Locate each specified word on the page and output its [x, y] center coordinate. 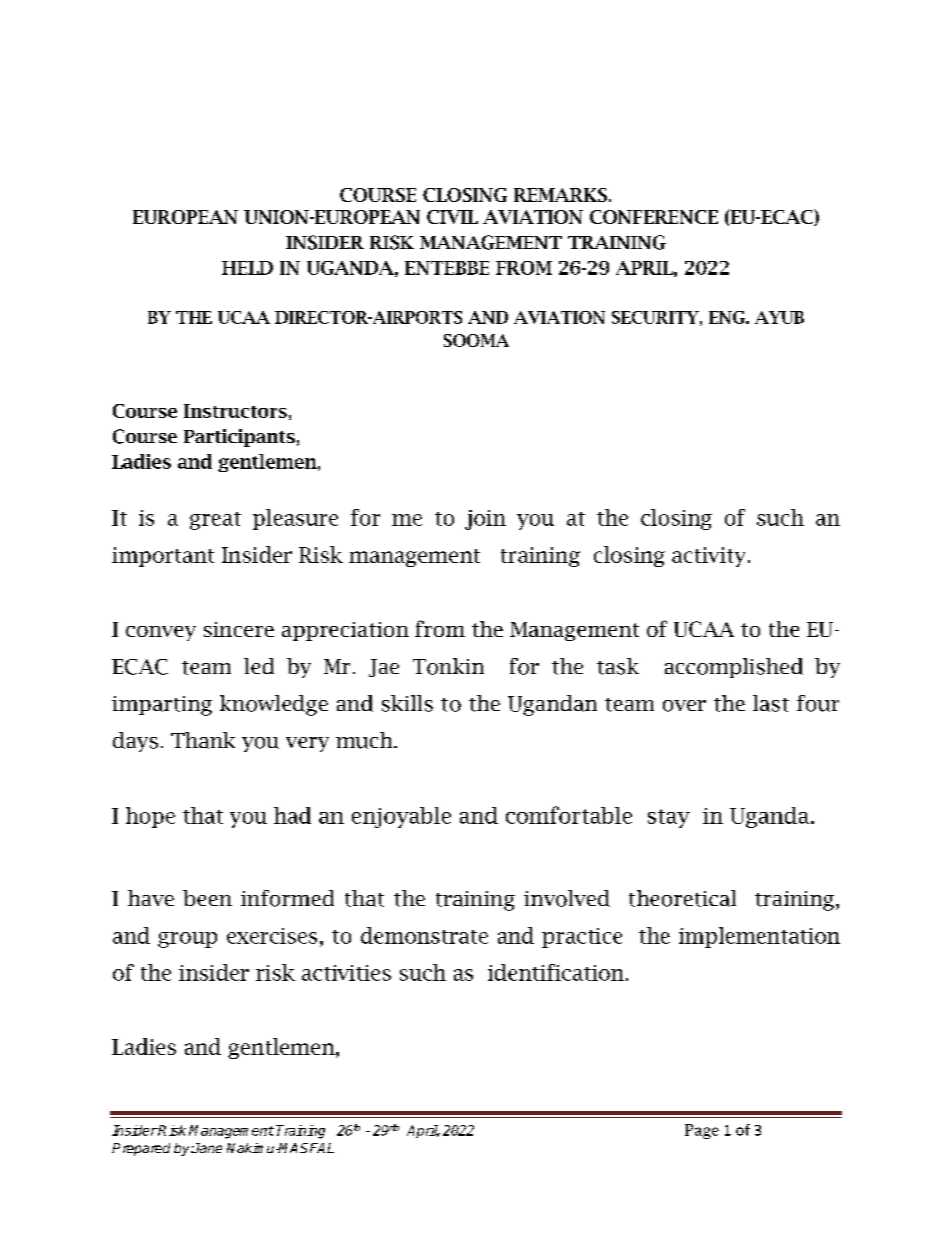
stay [669, 818]
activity [708, 557]
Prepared [141, 1149]
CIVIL [452, 217]
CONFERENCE [654, 217]
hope [150, 817]
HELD [247, 268]
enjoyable [401, 817]
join [485, 520]
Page [702, 1131]
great [215, 521]
